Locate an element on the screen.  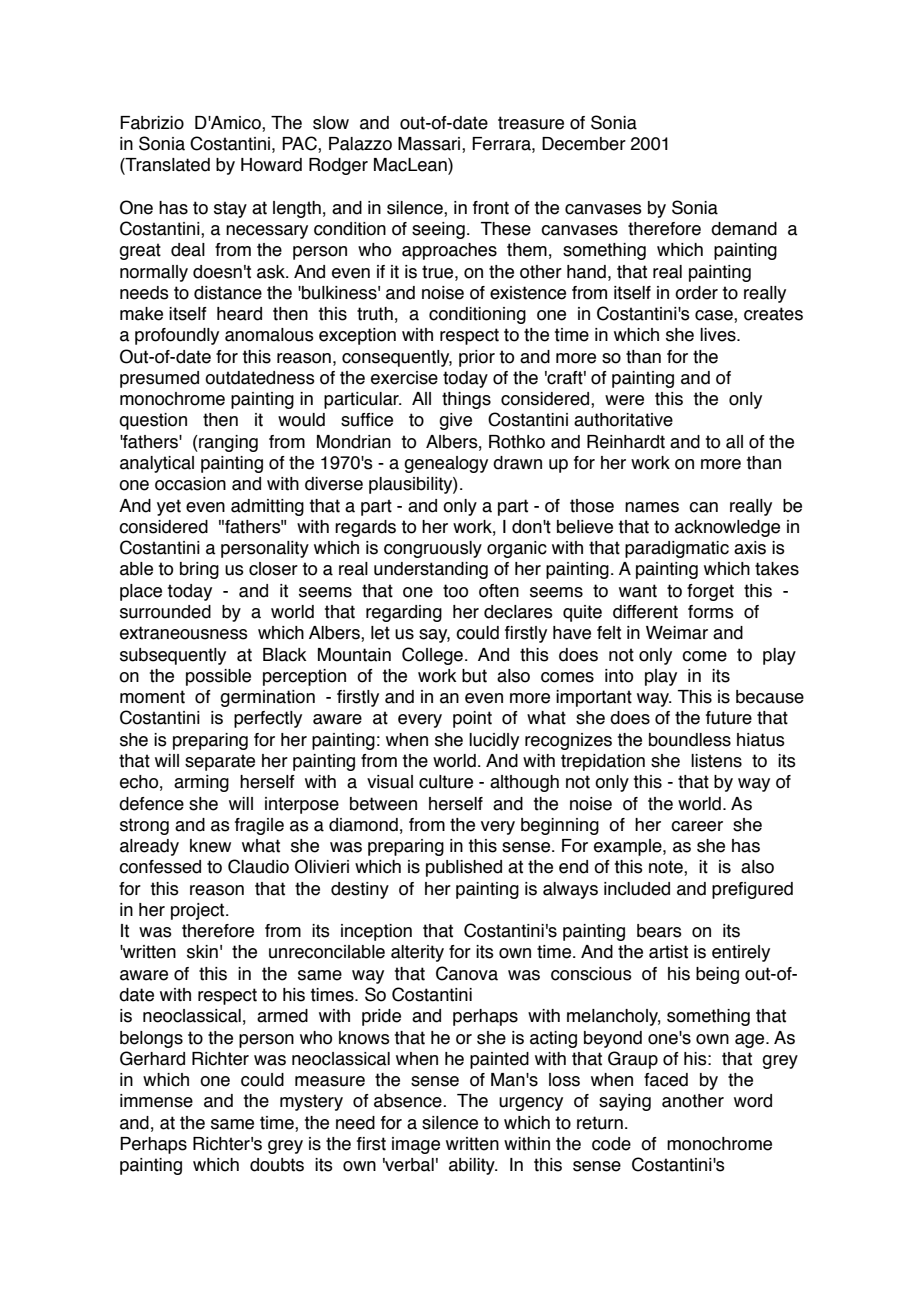
doubts is located at coordinates (277, 1165).
